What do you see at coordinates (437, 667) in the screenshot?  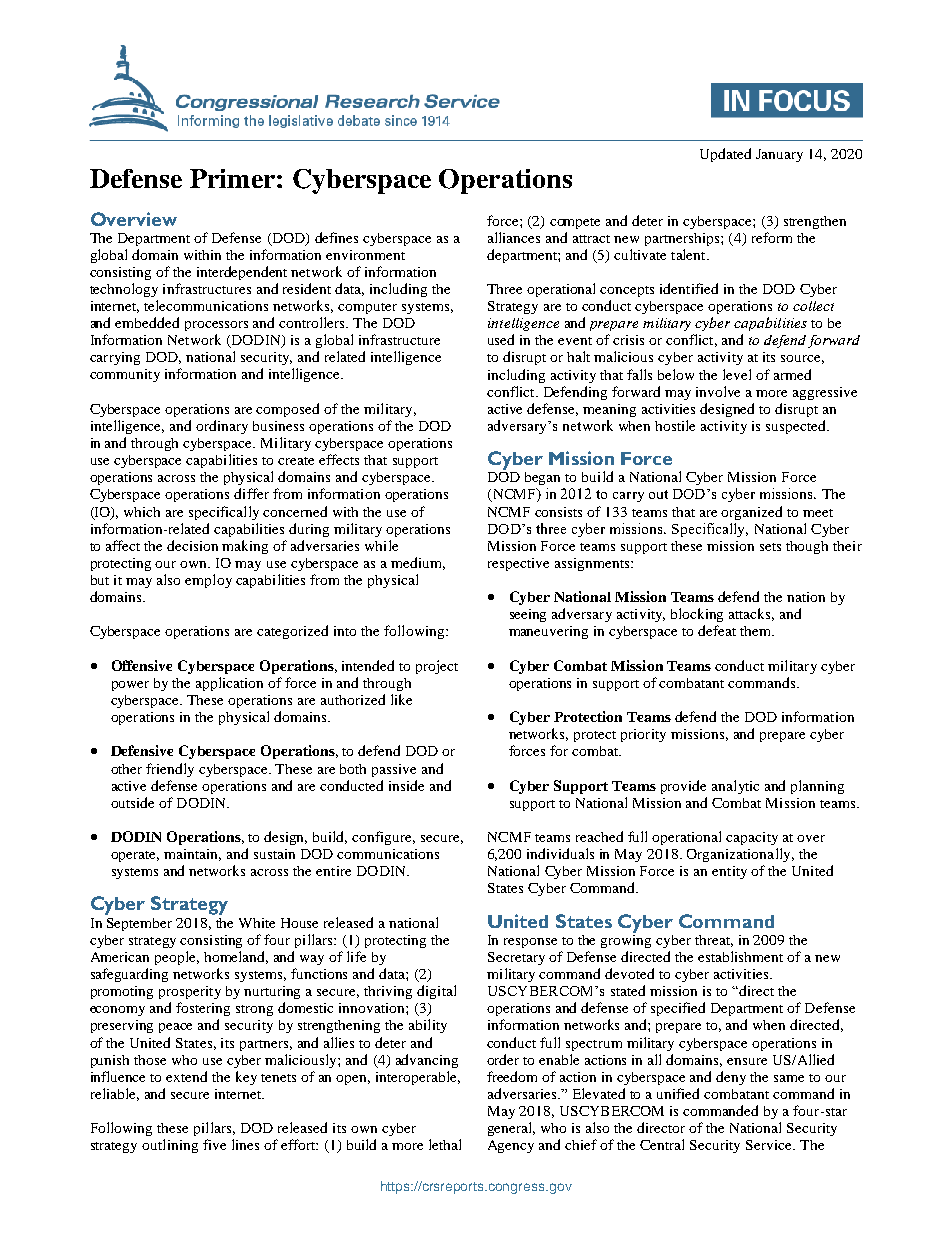 I see `project` at bounding box center [437, 667].
